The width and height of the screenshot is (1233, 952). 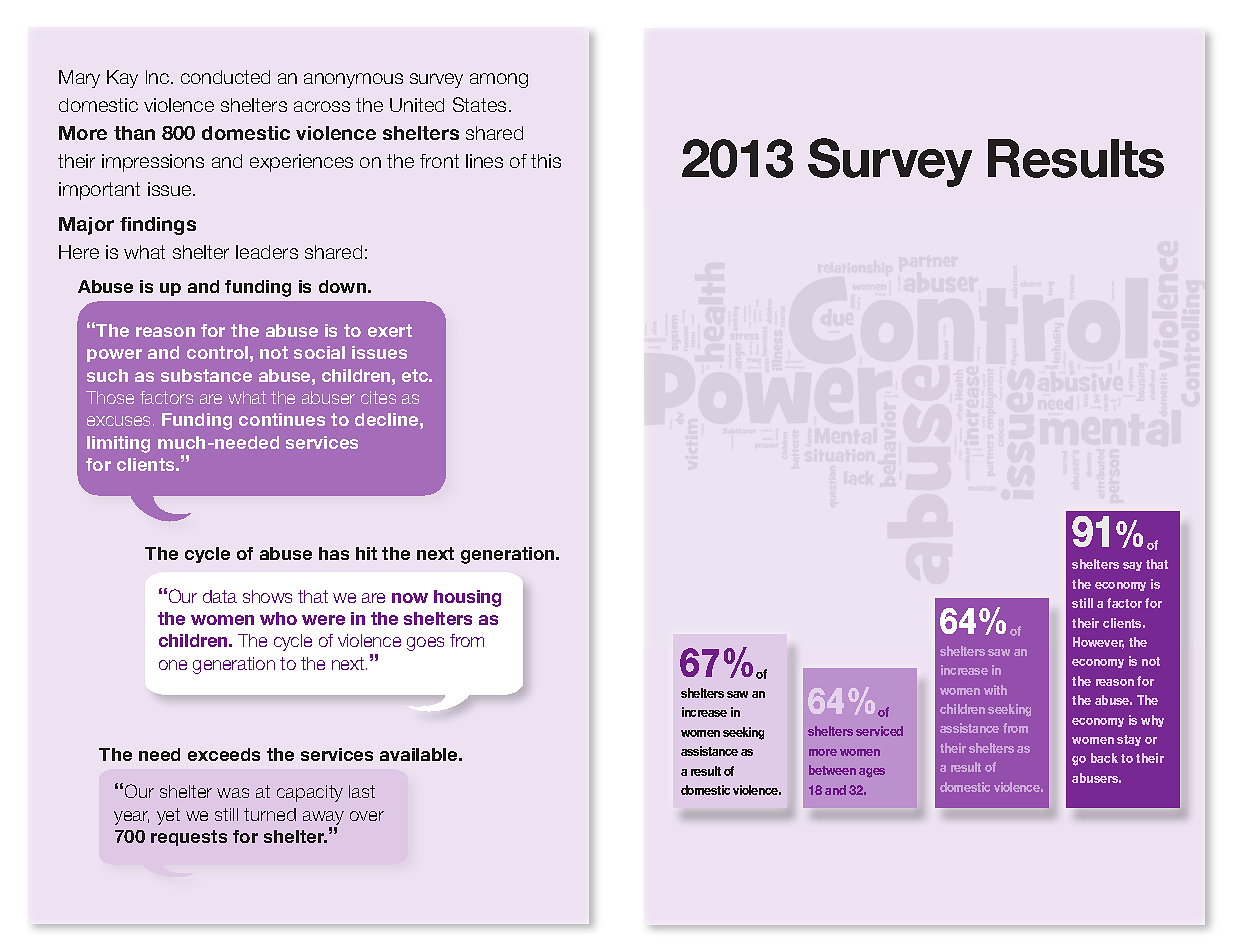 What do you see at coordinates (168, 816) in the screenshot?
I see `yet` at bounding box center [168, 816].
